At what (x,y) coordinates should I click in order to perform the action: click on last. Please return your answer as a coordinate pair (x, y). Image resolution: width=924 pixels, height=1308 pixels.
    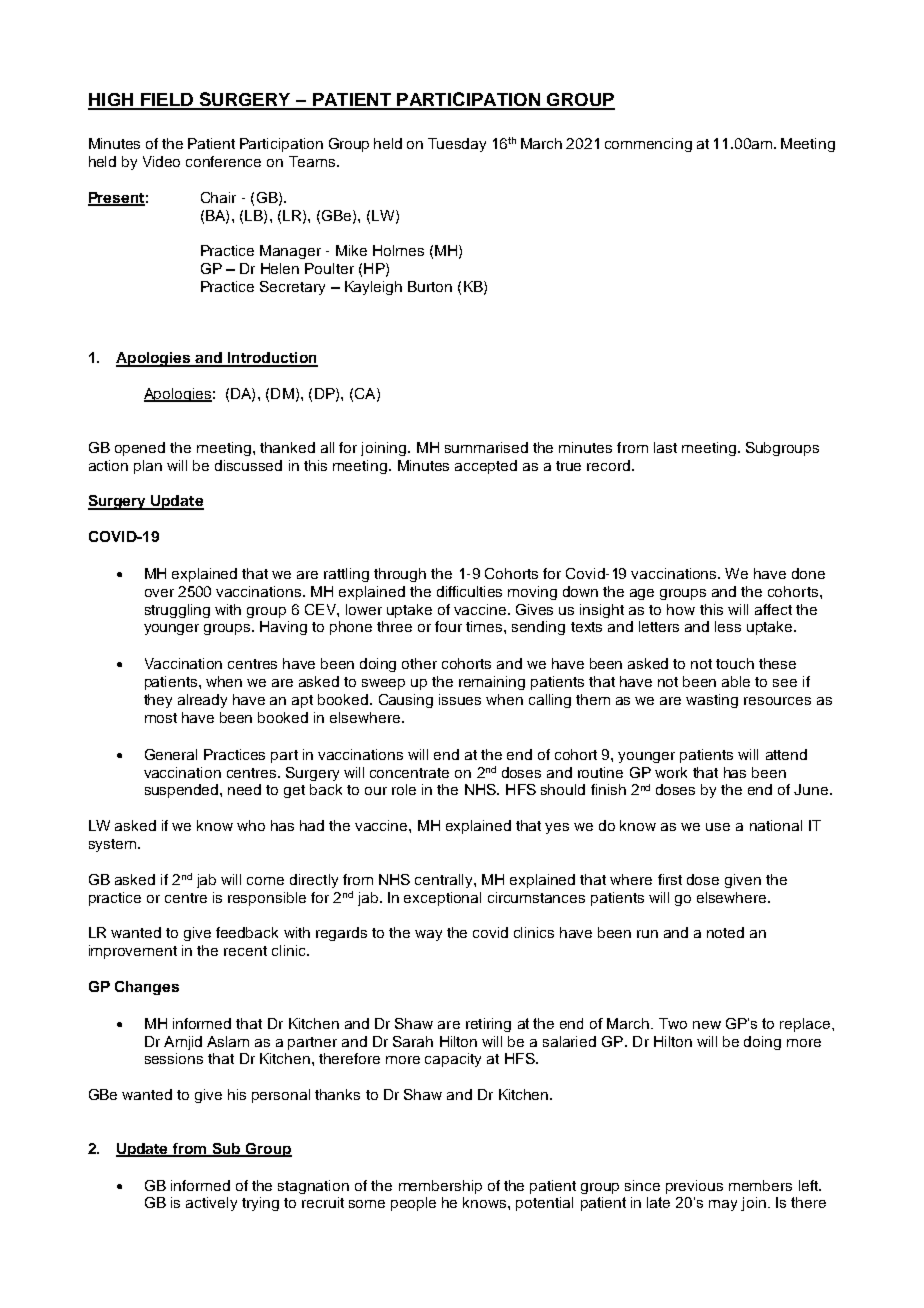
    Looking at the image, I should click on (665, 447).
